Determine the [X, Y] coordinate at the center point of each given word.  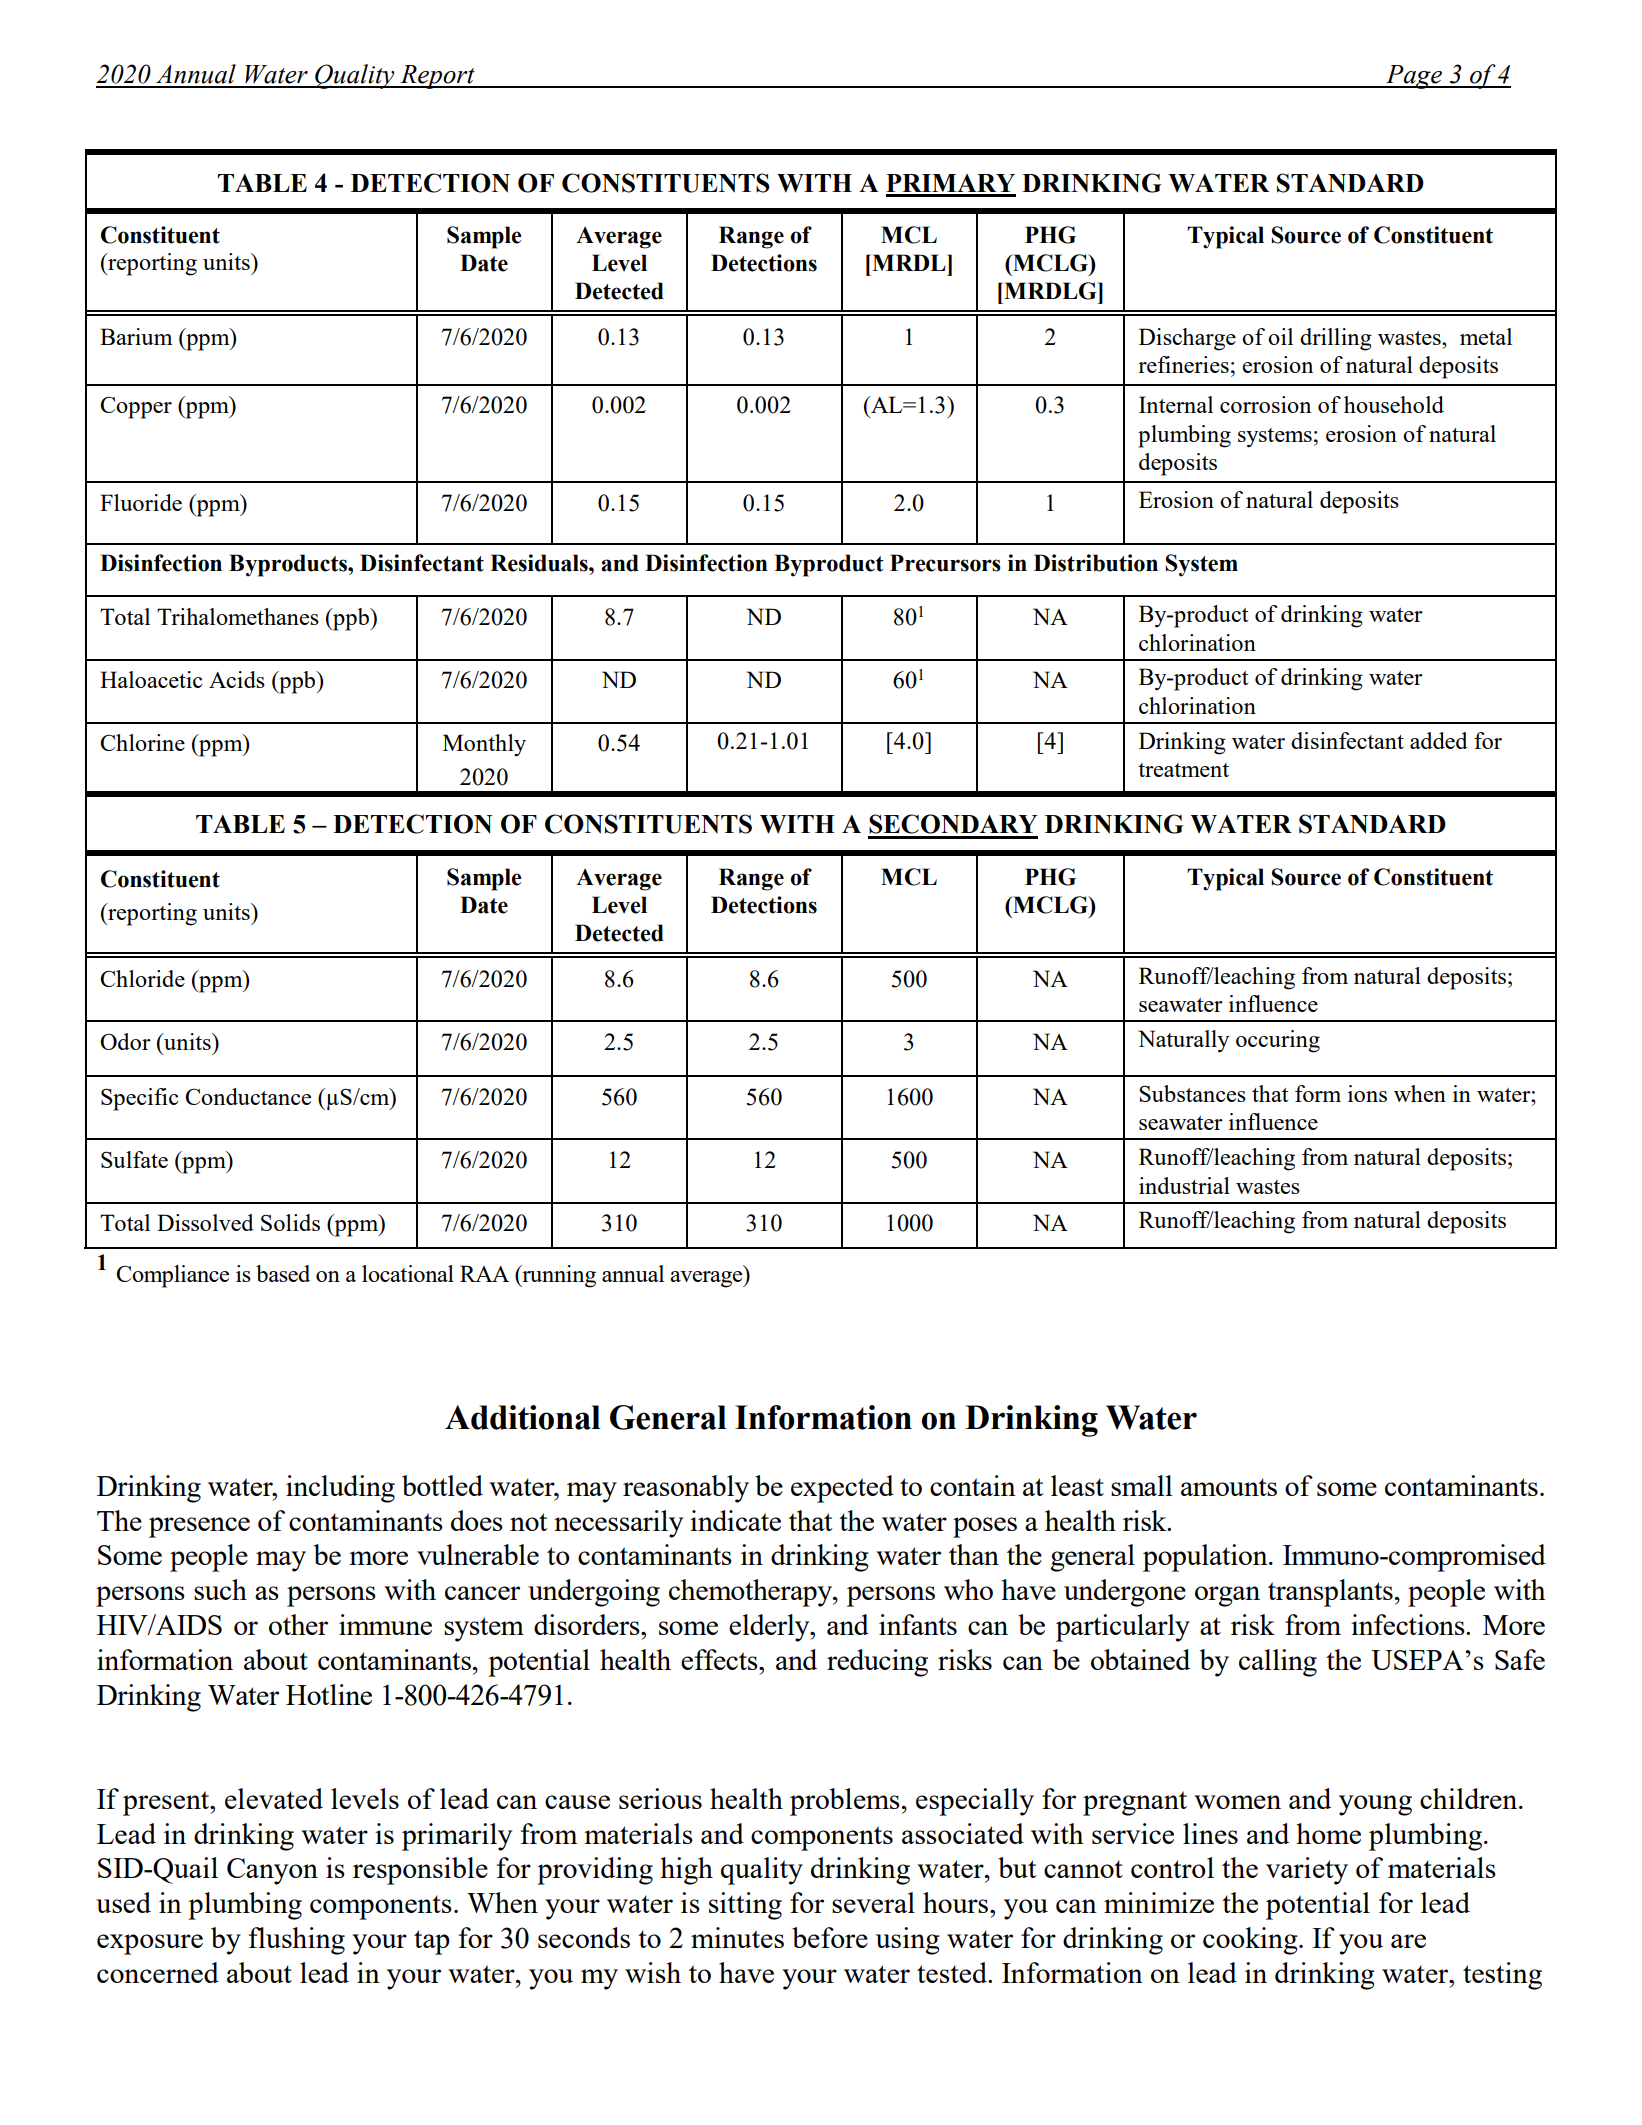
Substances [1192, 1093]
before [830, 1937]
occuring [1278, 1041]
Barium [136, 336]
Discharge [1187, 339]
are [1408, 1941]
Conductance [248, 1096]
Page [1414, 77]
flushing [297, 1941]
